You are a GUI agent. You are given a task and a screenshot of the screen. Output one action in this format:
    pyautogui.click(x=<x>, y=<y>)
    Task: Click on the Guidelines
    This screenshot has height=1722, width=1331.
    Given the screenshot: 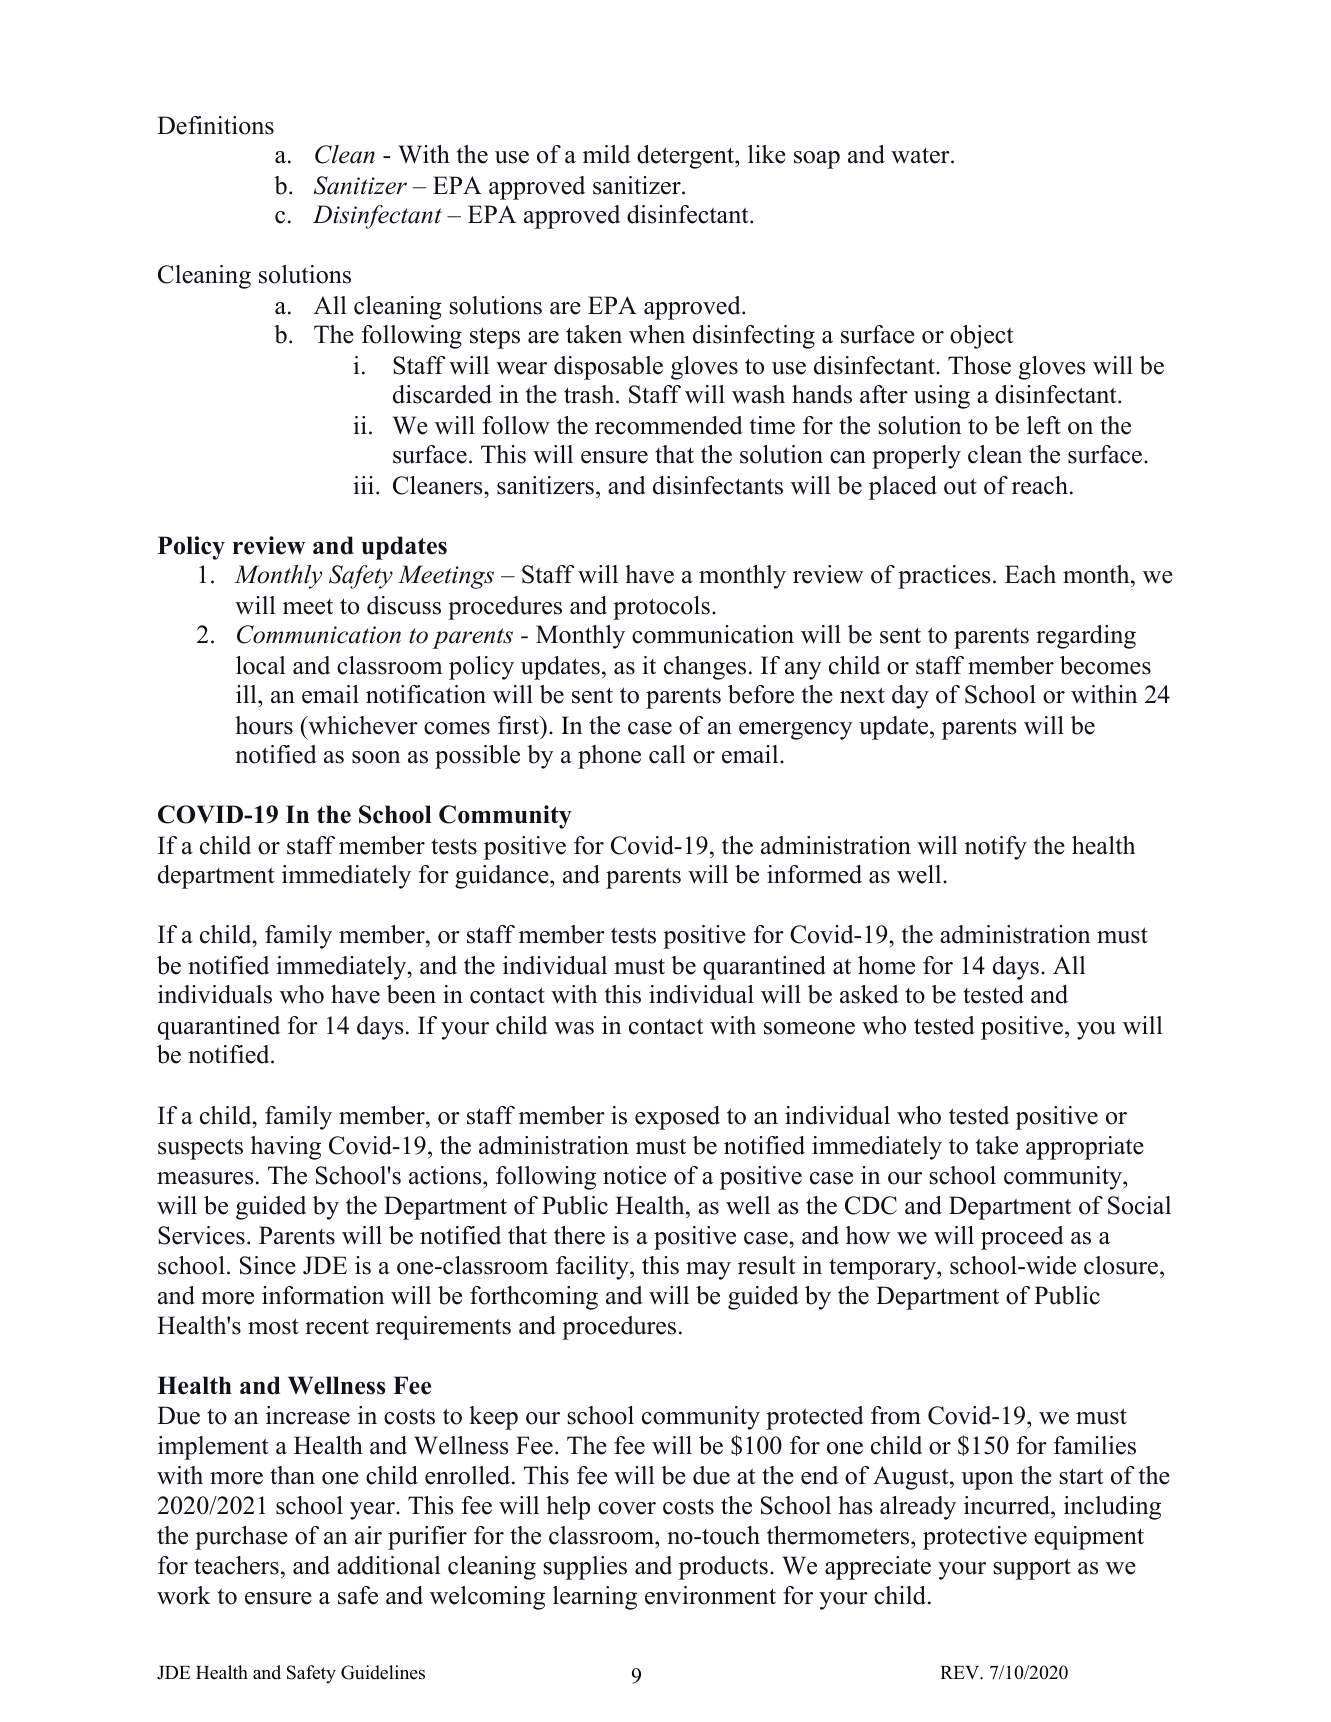 What is the action you would take?
    pyautogui.click(x=383, y=1672)
